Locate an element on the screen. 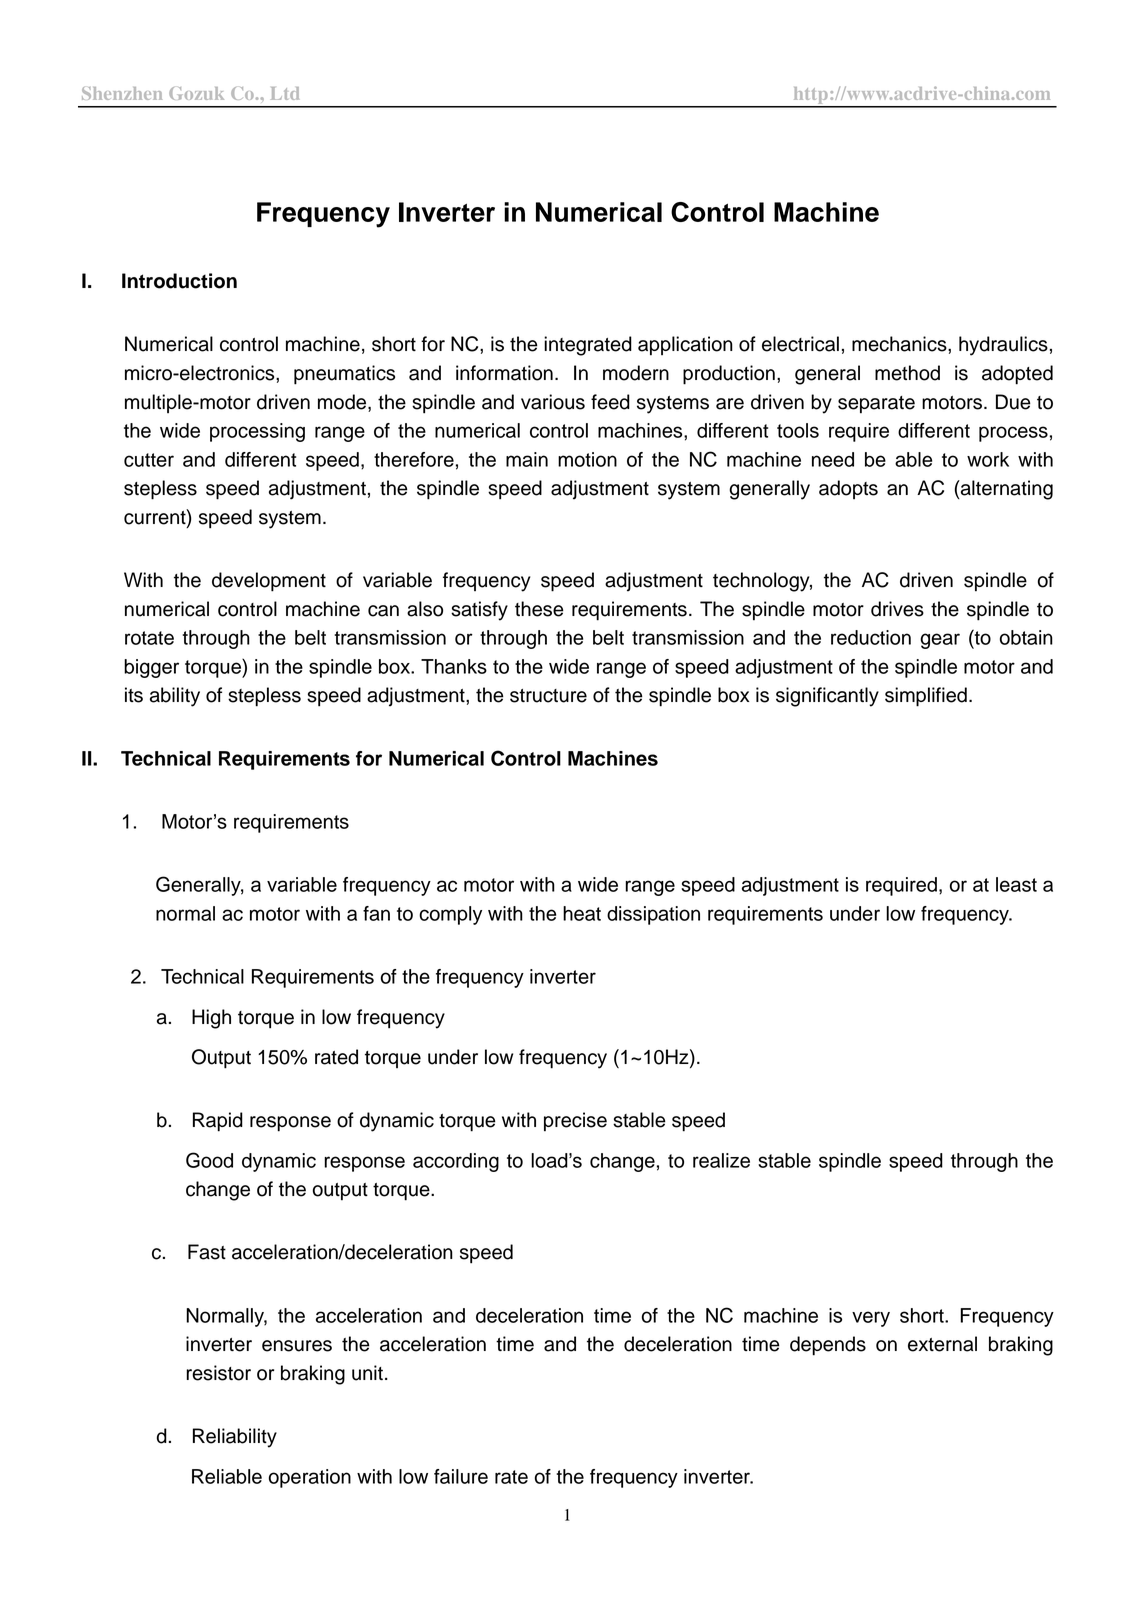 This screenshot has width=1135, height=1606. Ltd is located at coordinates (285, 93).
